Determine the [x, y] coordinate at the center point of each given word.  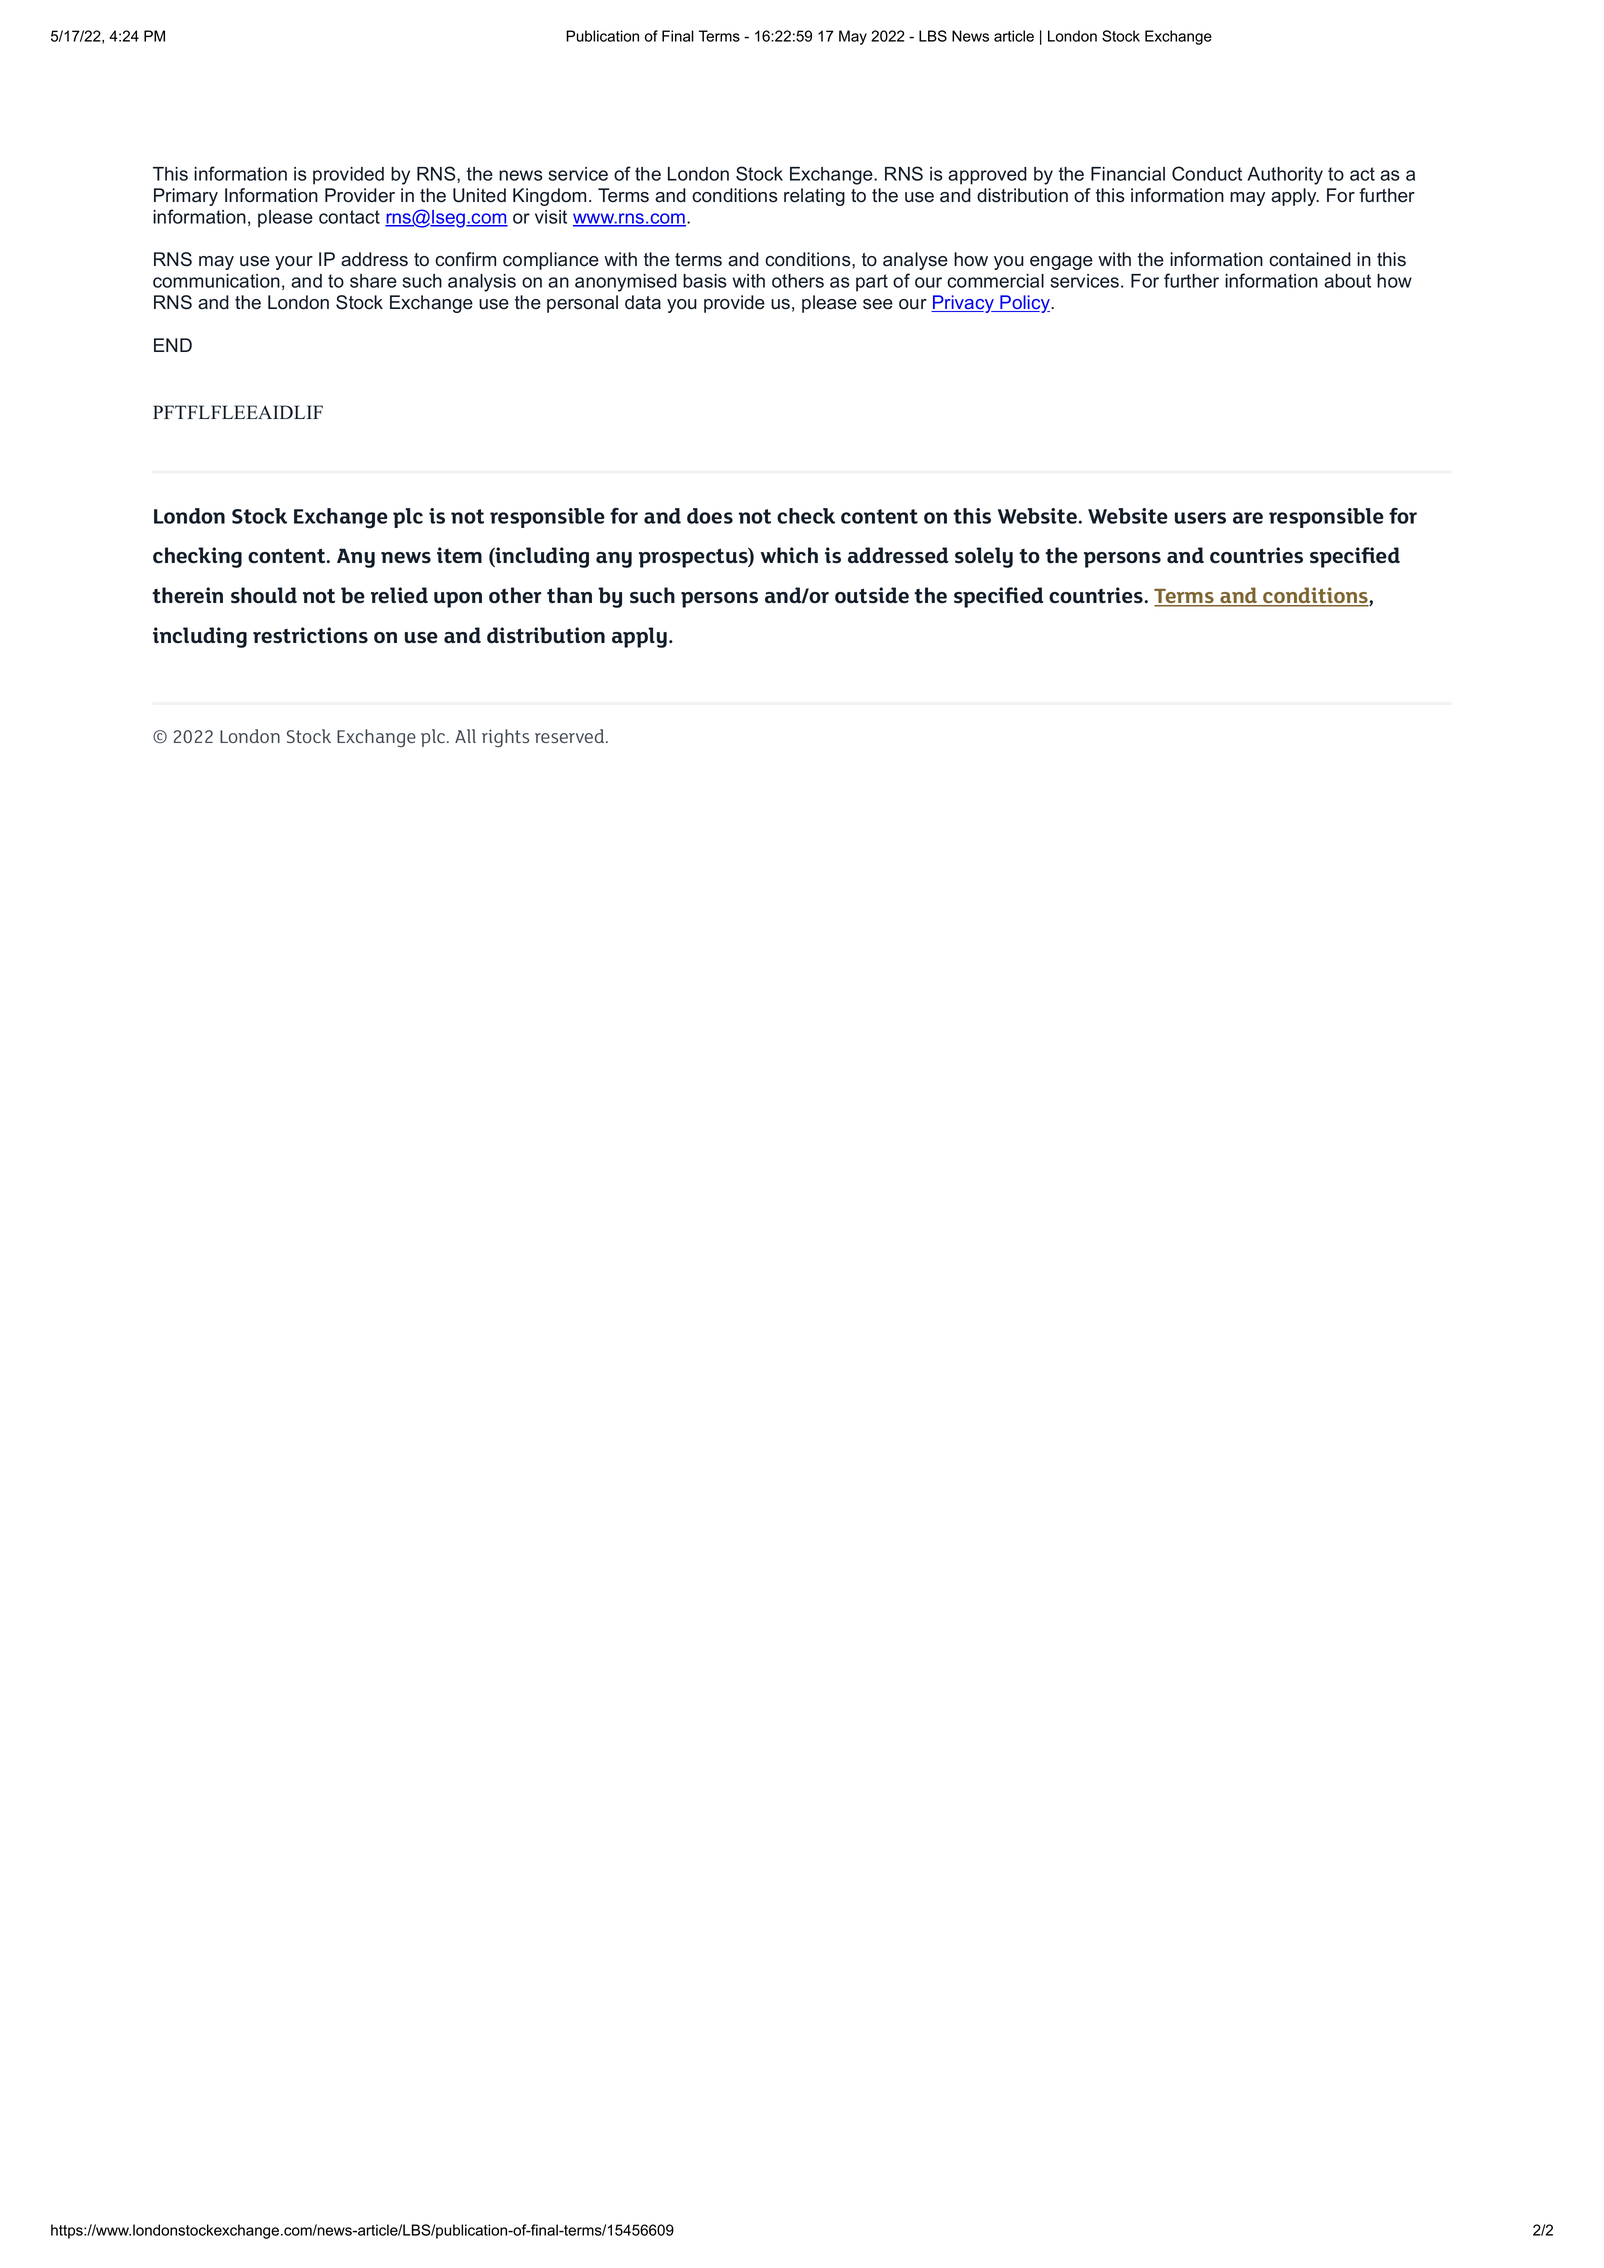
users [1200, 518]
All [465, 736]
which [789, 555]
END [173, 345]
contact [349, 217]
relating [814, 197]
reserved [571, 736]
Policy [1025, 304]
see [878, 304]
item [459, 555]
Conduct [1207, 173]
